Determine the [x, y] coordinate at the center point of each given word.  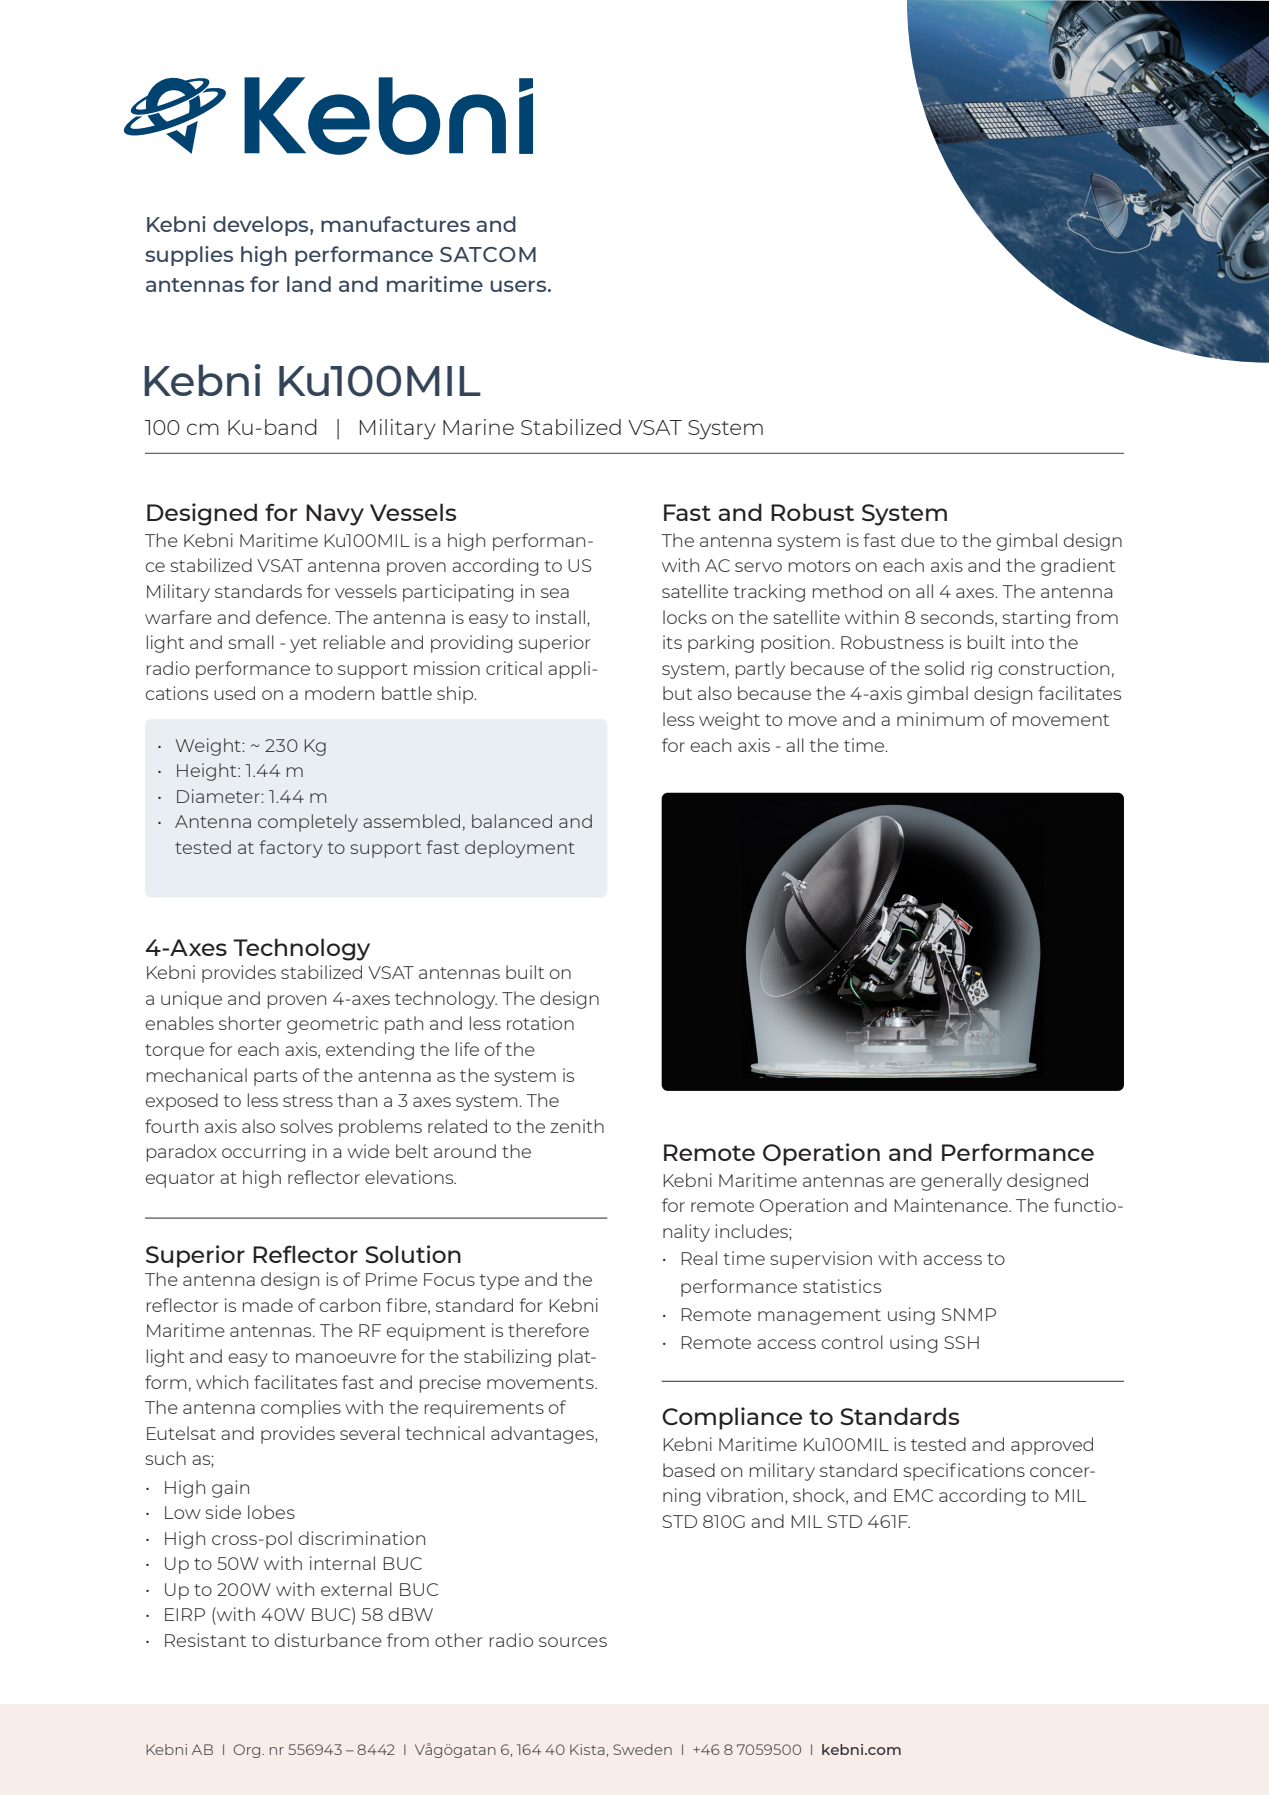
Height [208, 772]
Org [248, 1751]
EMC [913, 1495]
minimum [940, 719]
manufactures [395, 224]
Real [699, 1258]
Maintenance [952, 1205]
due [918, 540]
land [309, 284]
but [677, 693]
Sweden [642, 1749]
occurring [264, 1153]
